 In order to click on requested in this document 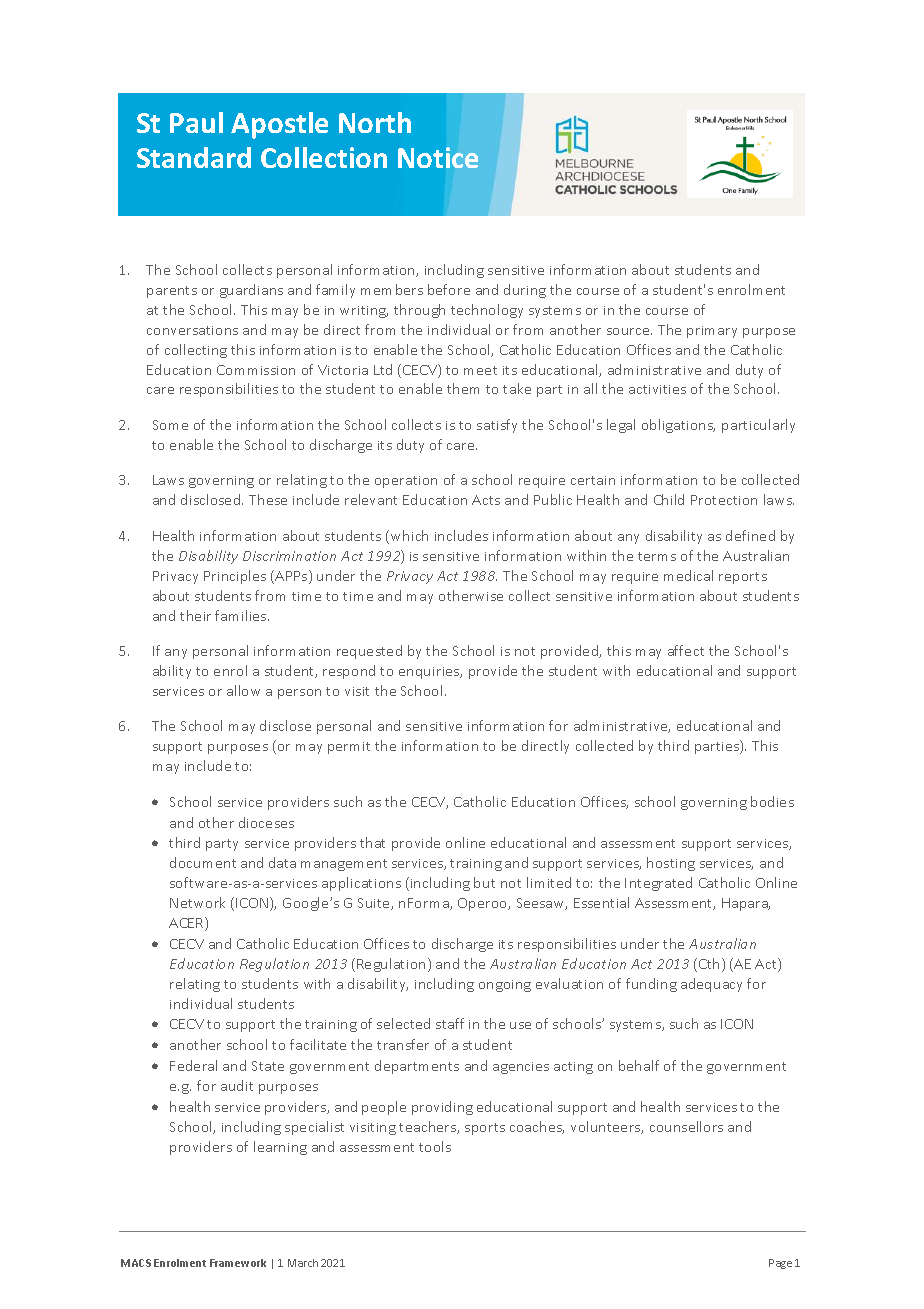, I will do `click(369, 652)`.
